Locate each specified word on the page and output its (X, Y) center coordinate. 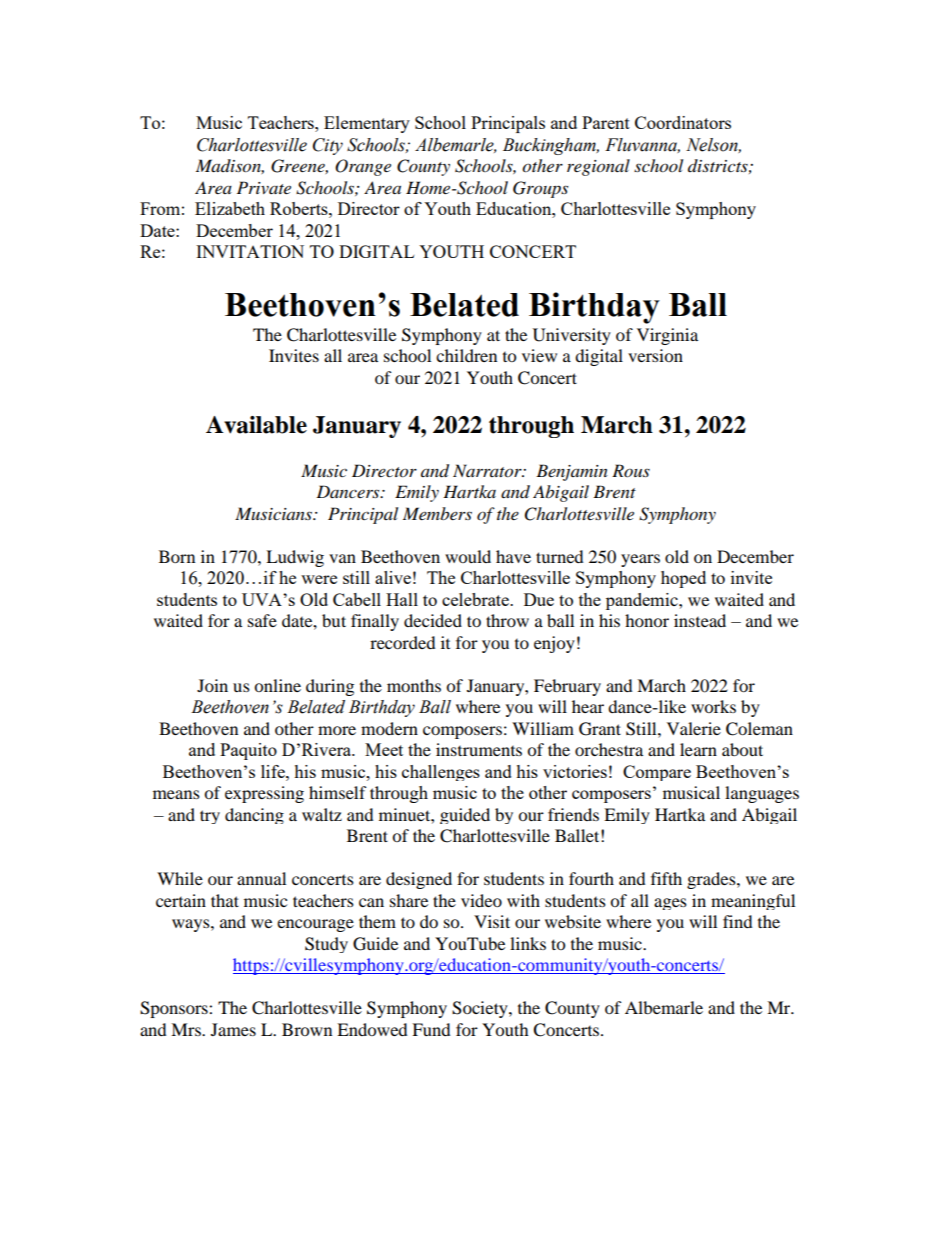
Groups (540, 189)
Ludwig (295, 558)
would (468, 556)
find (738, 921)
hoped (683, 579)
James (233, 1029)
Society (481, 1009)
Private (264, 187)
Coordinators (683, 122)
